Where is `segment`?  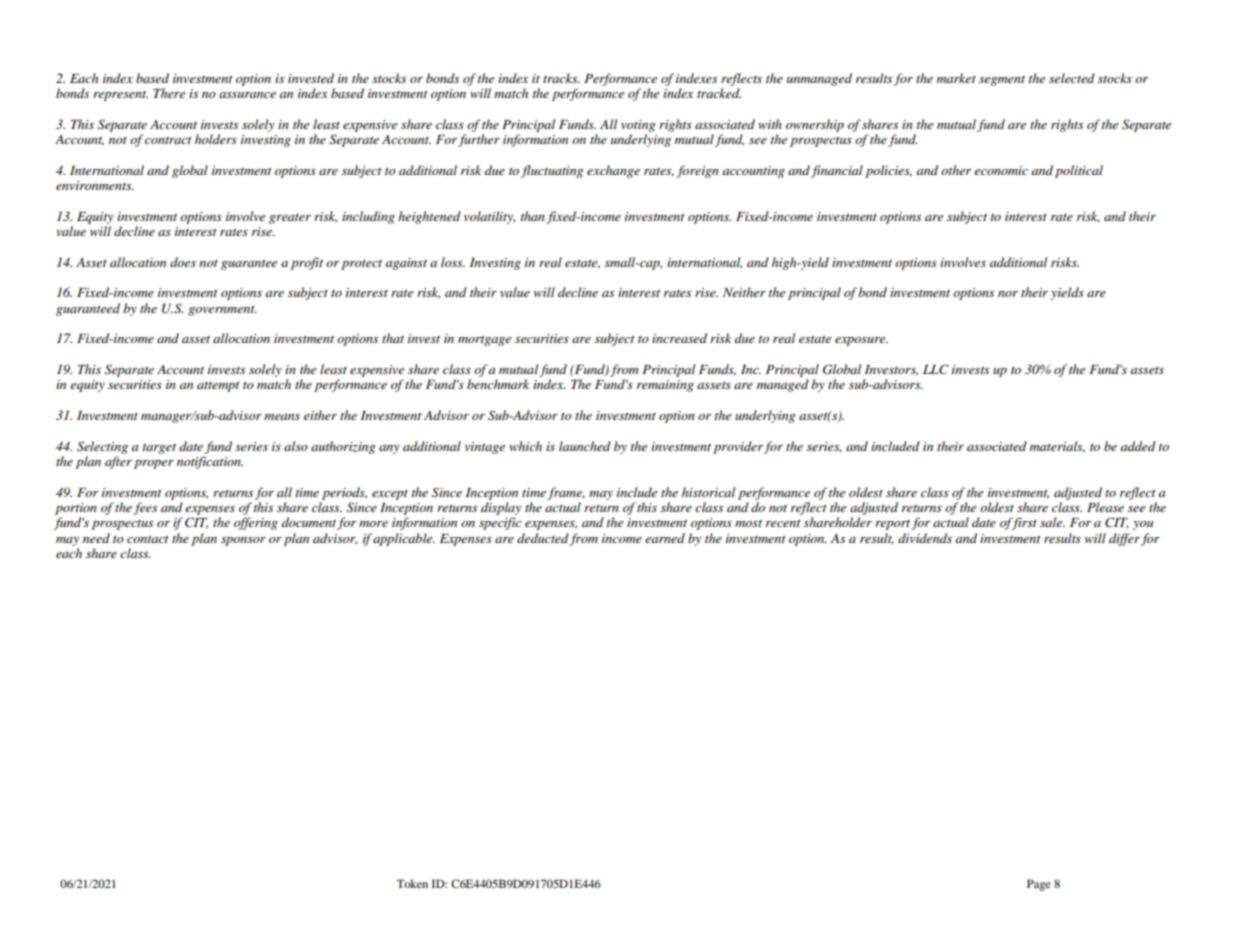
segment is located at coordinates (1002, 80).
